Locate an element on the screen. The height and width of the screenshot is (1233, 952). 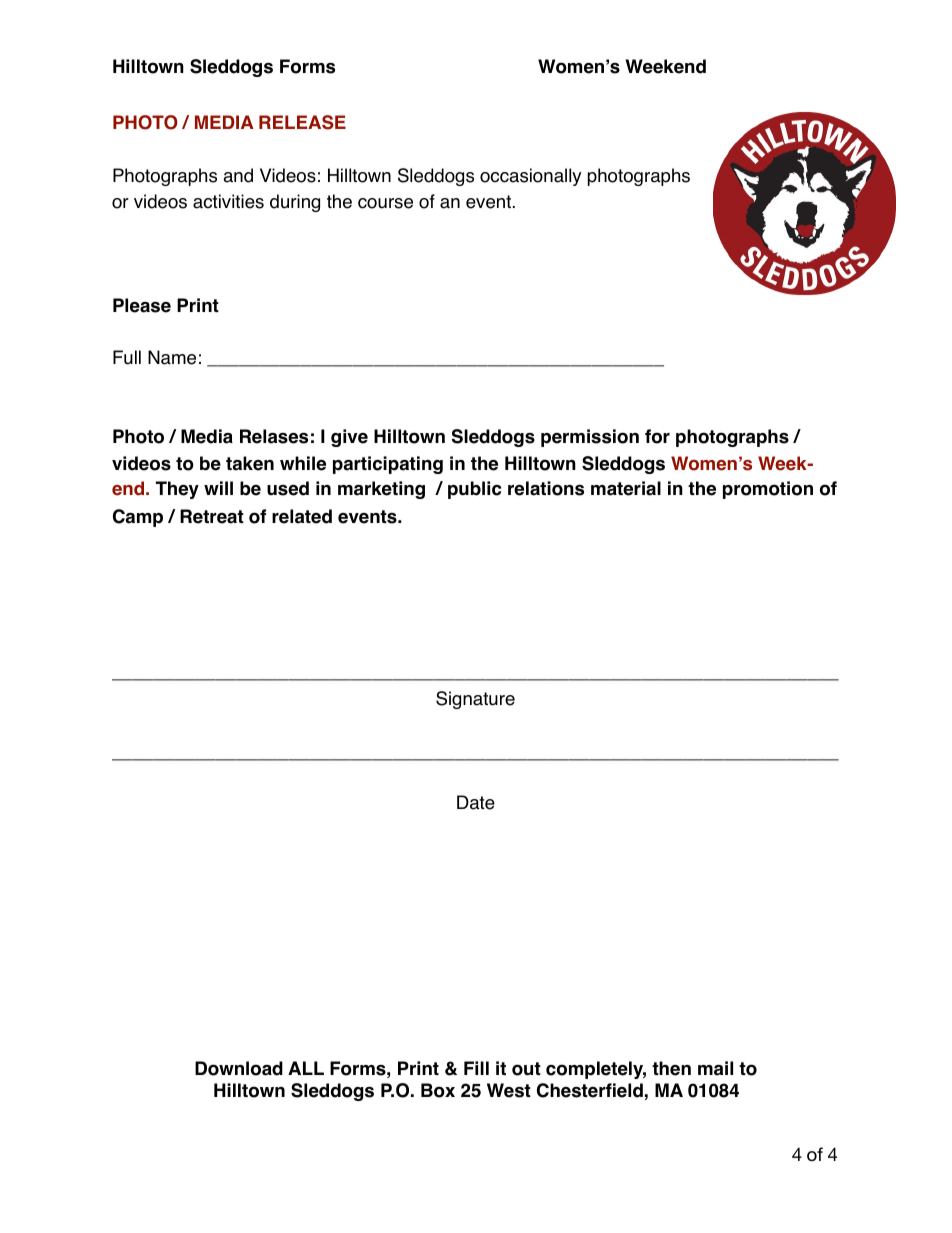
Download is located at coordinates (239, 1068).
